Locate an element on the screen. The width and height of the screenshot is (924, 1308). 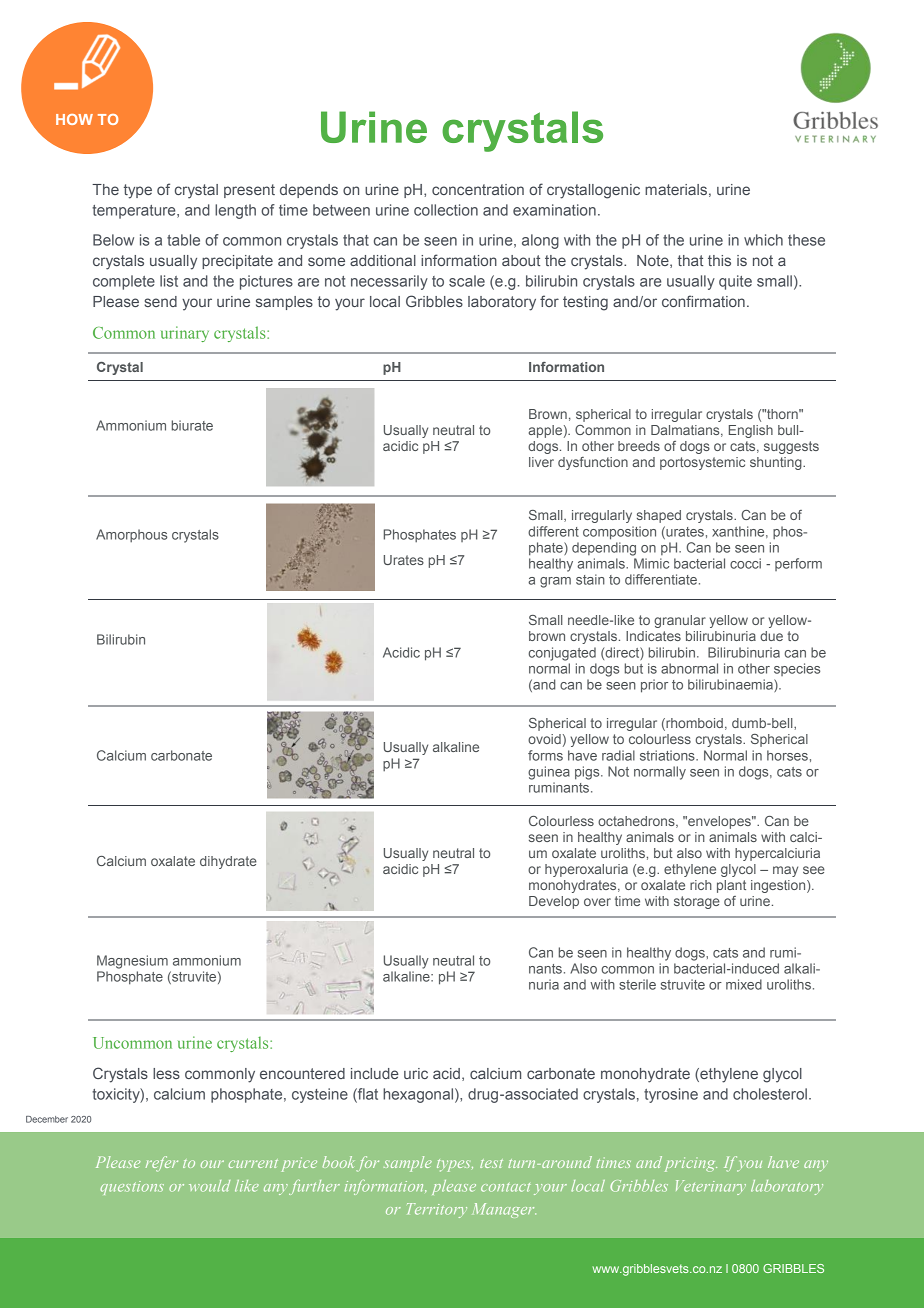
Develop is located at coordinates (554, 902).
